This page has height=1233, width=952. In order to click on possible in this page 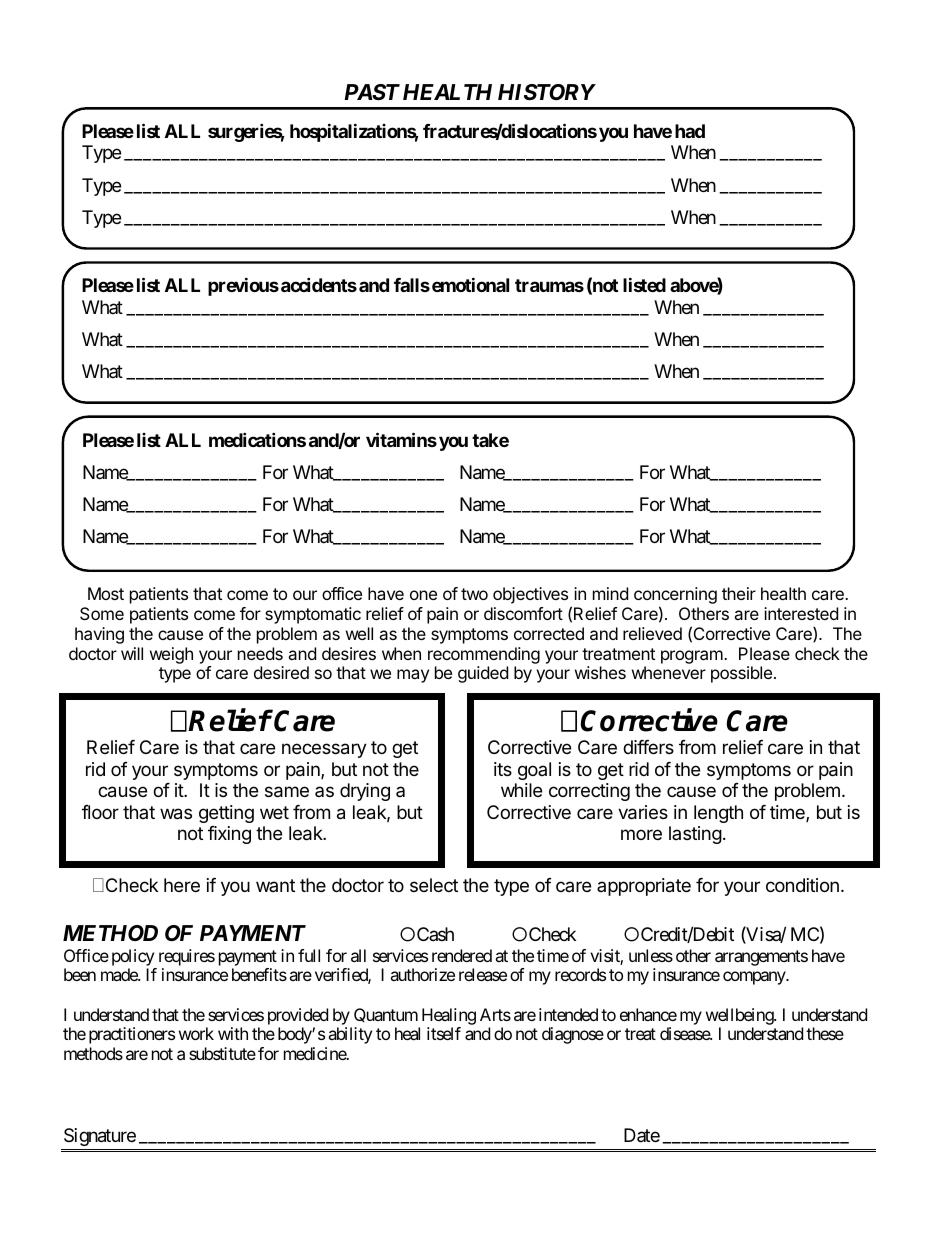, I will do `click(741, 674)`.
